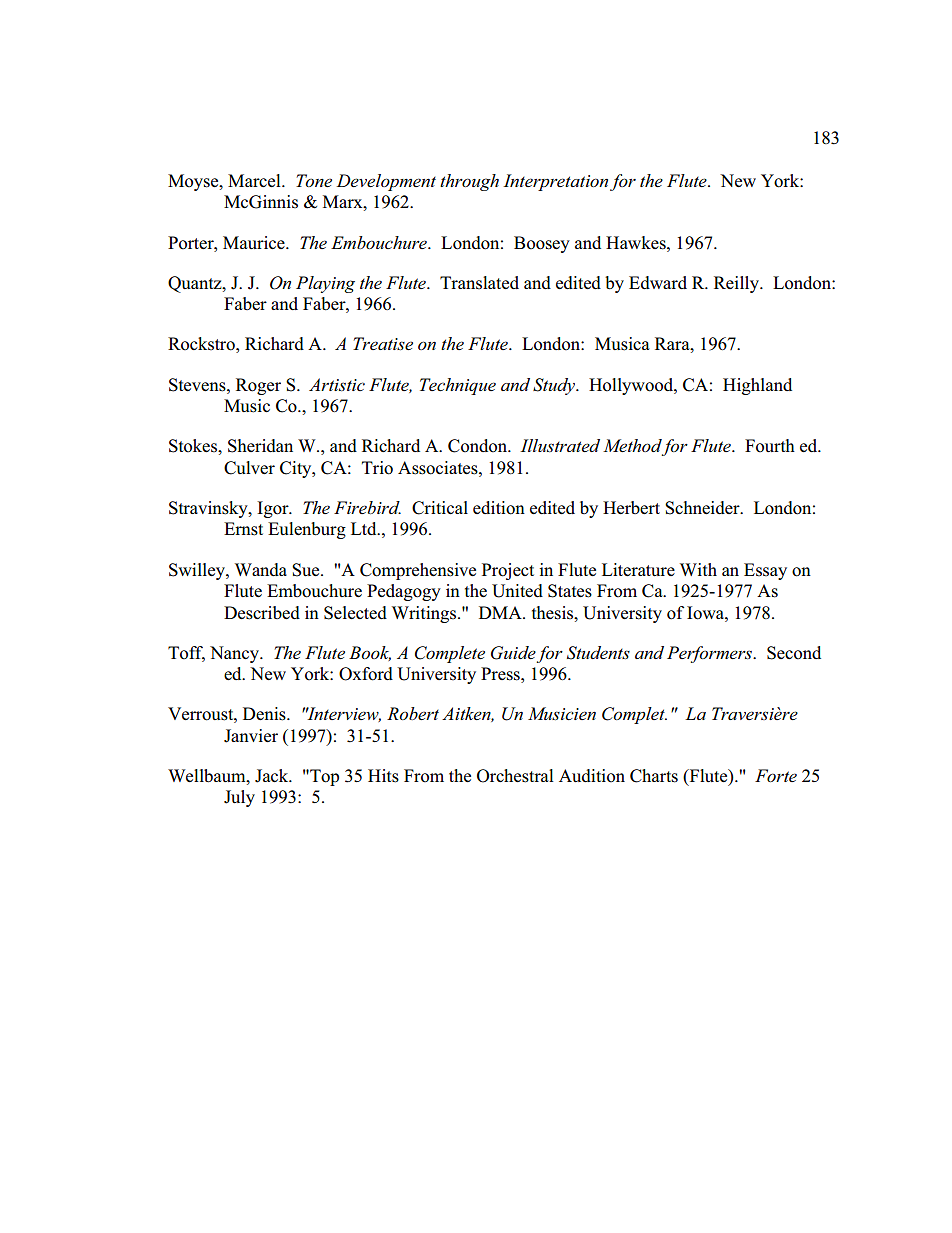 Image resolution: width=952 pixels, height=1233 pixels. Describe the element at coordinates (637, 243) in the document. I see `Hawkes` at that location.
